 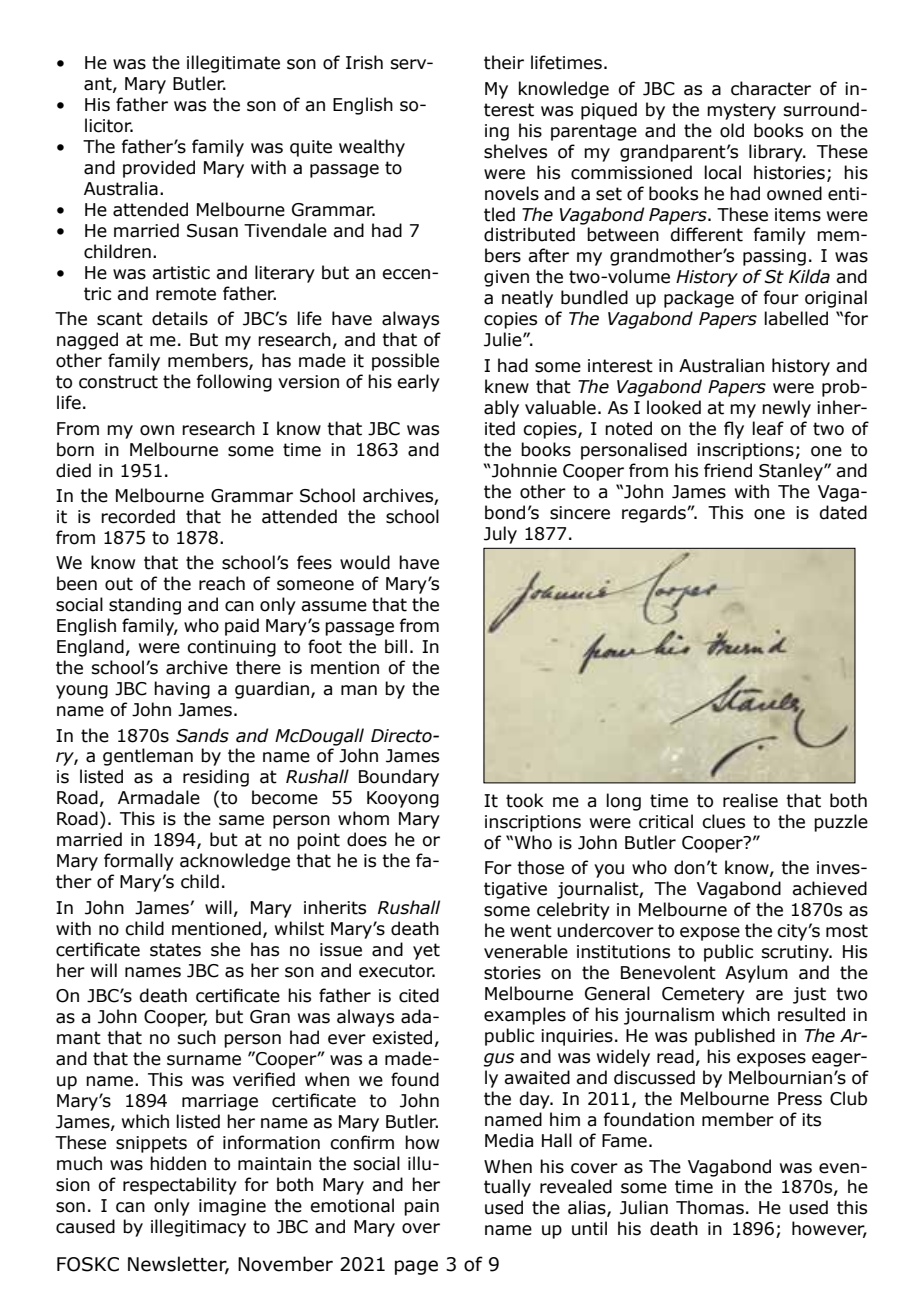 I want to click on July, so click(x=500, y=535).
